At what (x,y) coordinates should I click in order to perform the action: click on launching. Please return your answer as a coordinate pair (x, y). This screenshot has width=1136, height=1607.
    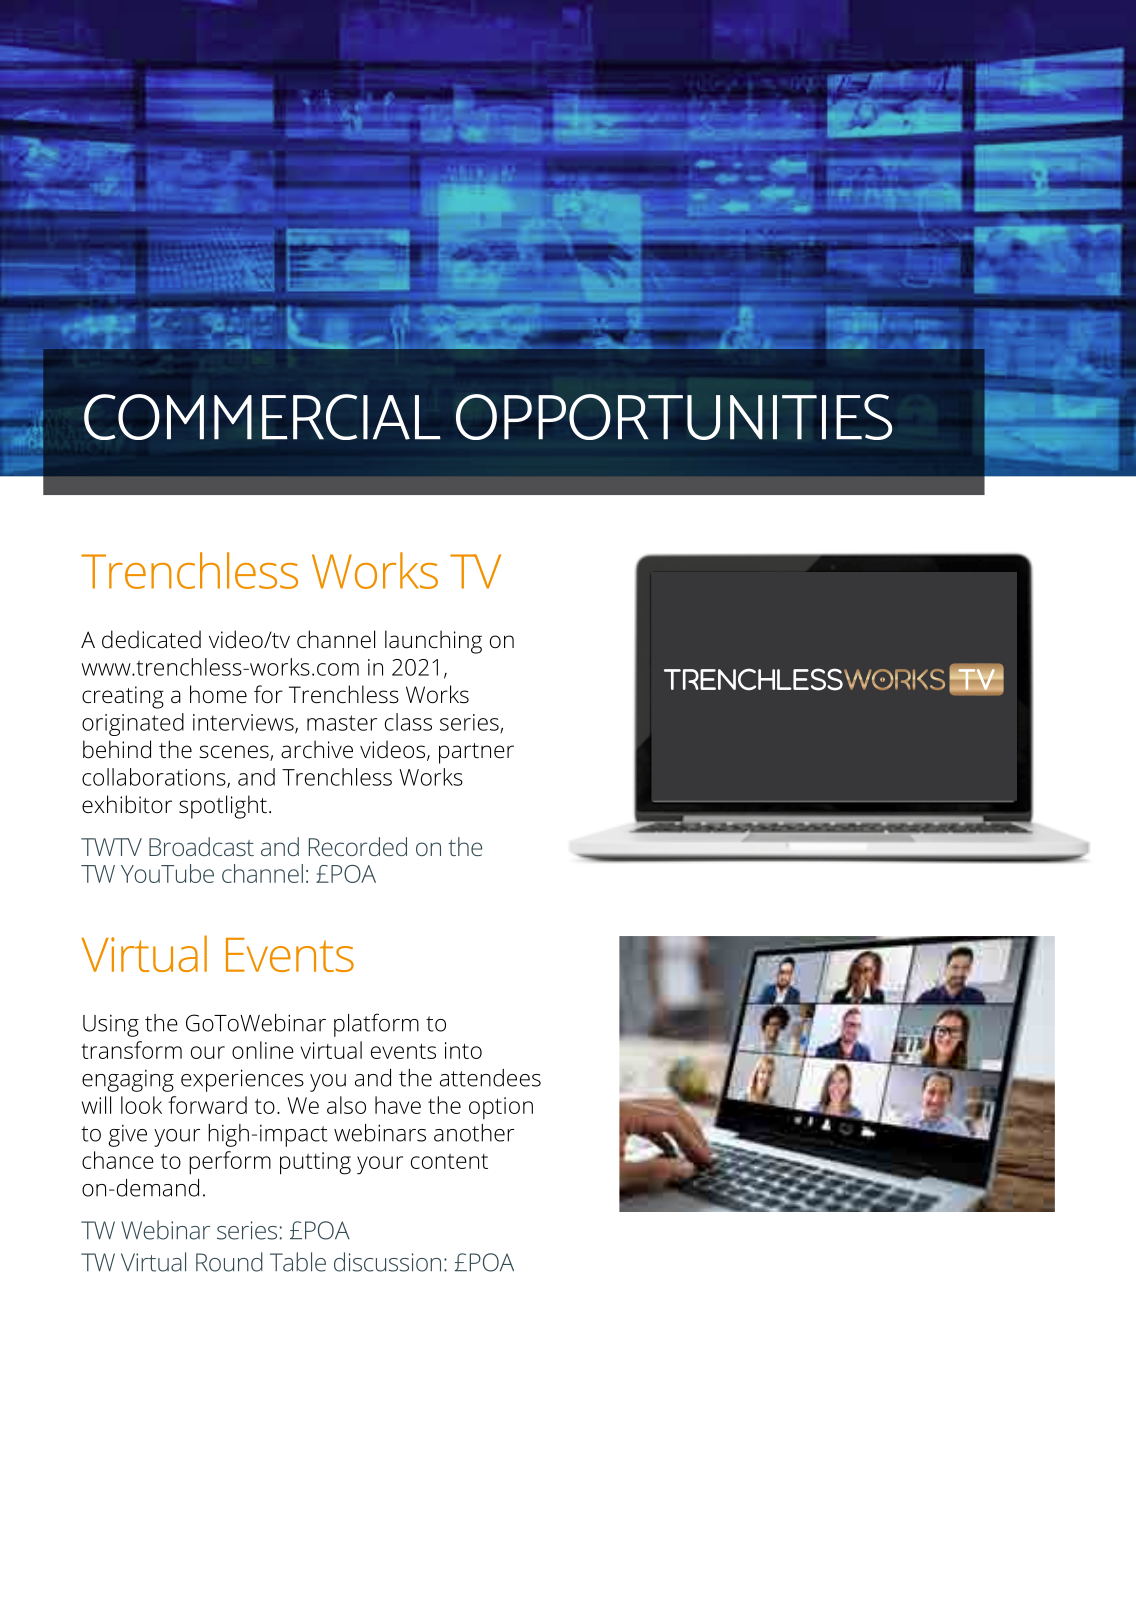
    Looking at the image, I should click on (433, 642).
